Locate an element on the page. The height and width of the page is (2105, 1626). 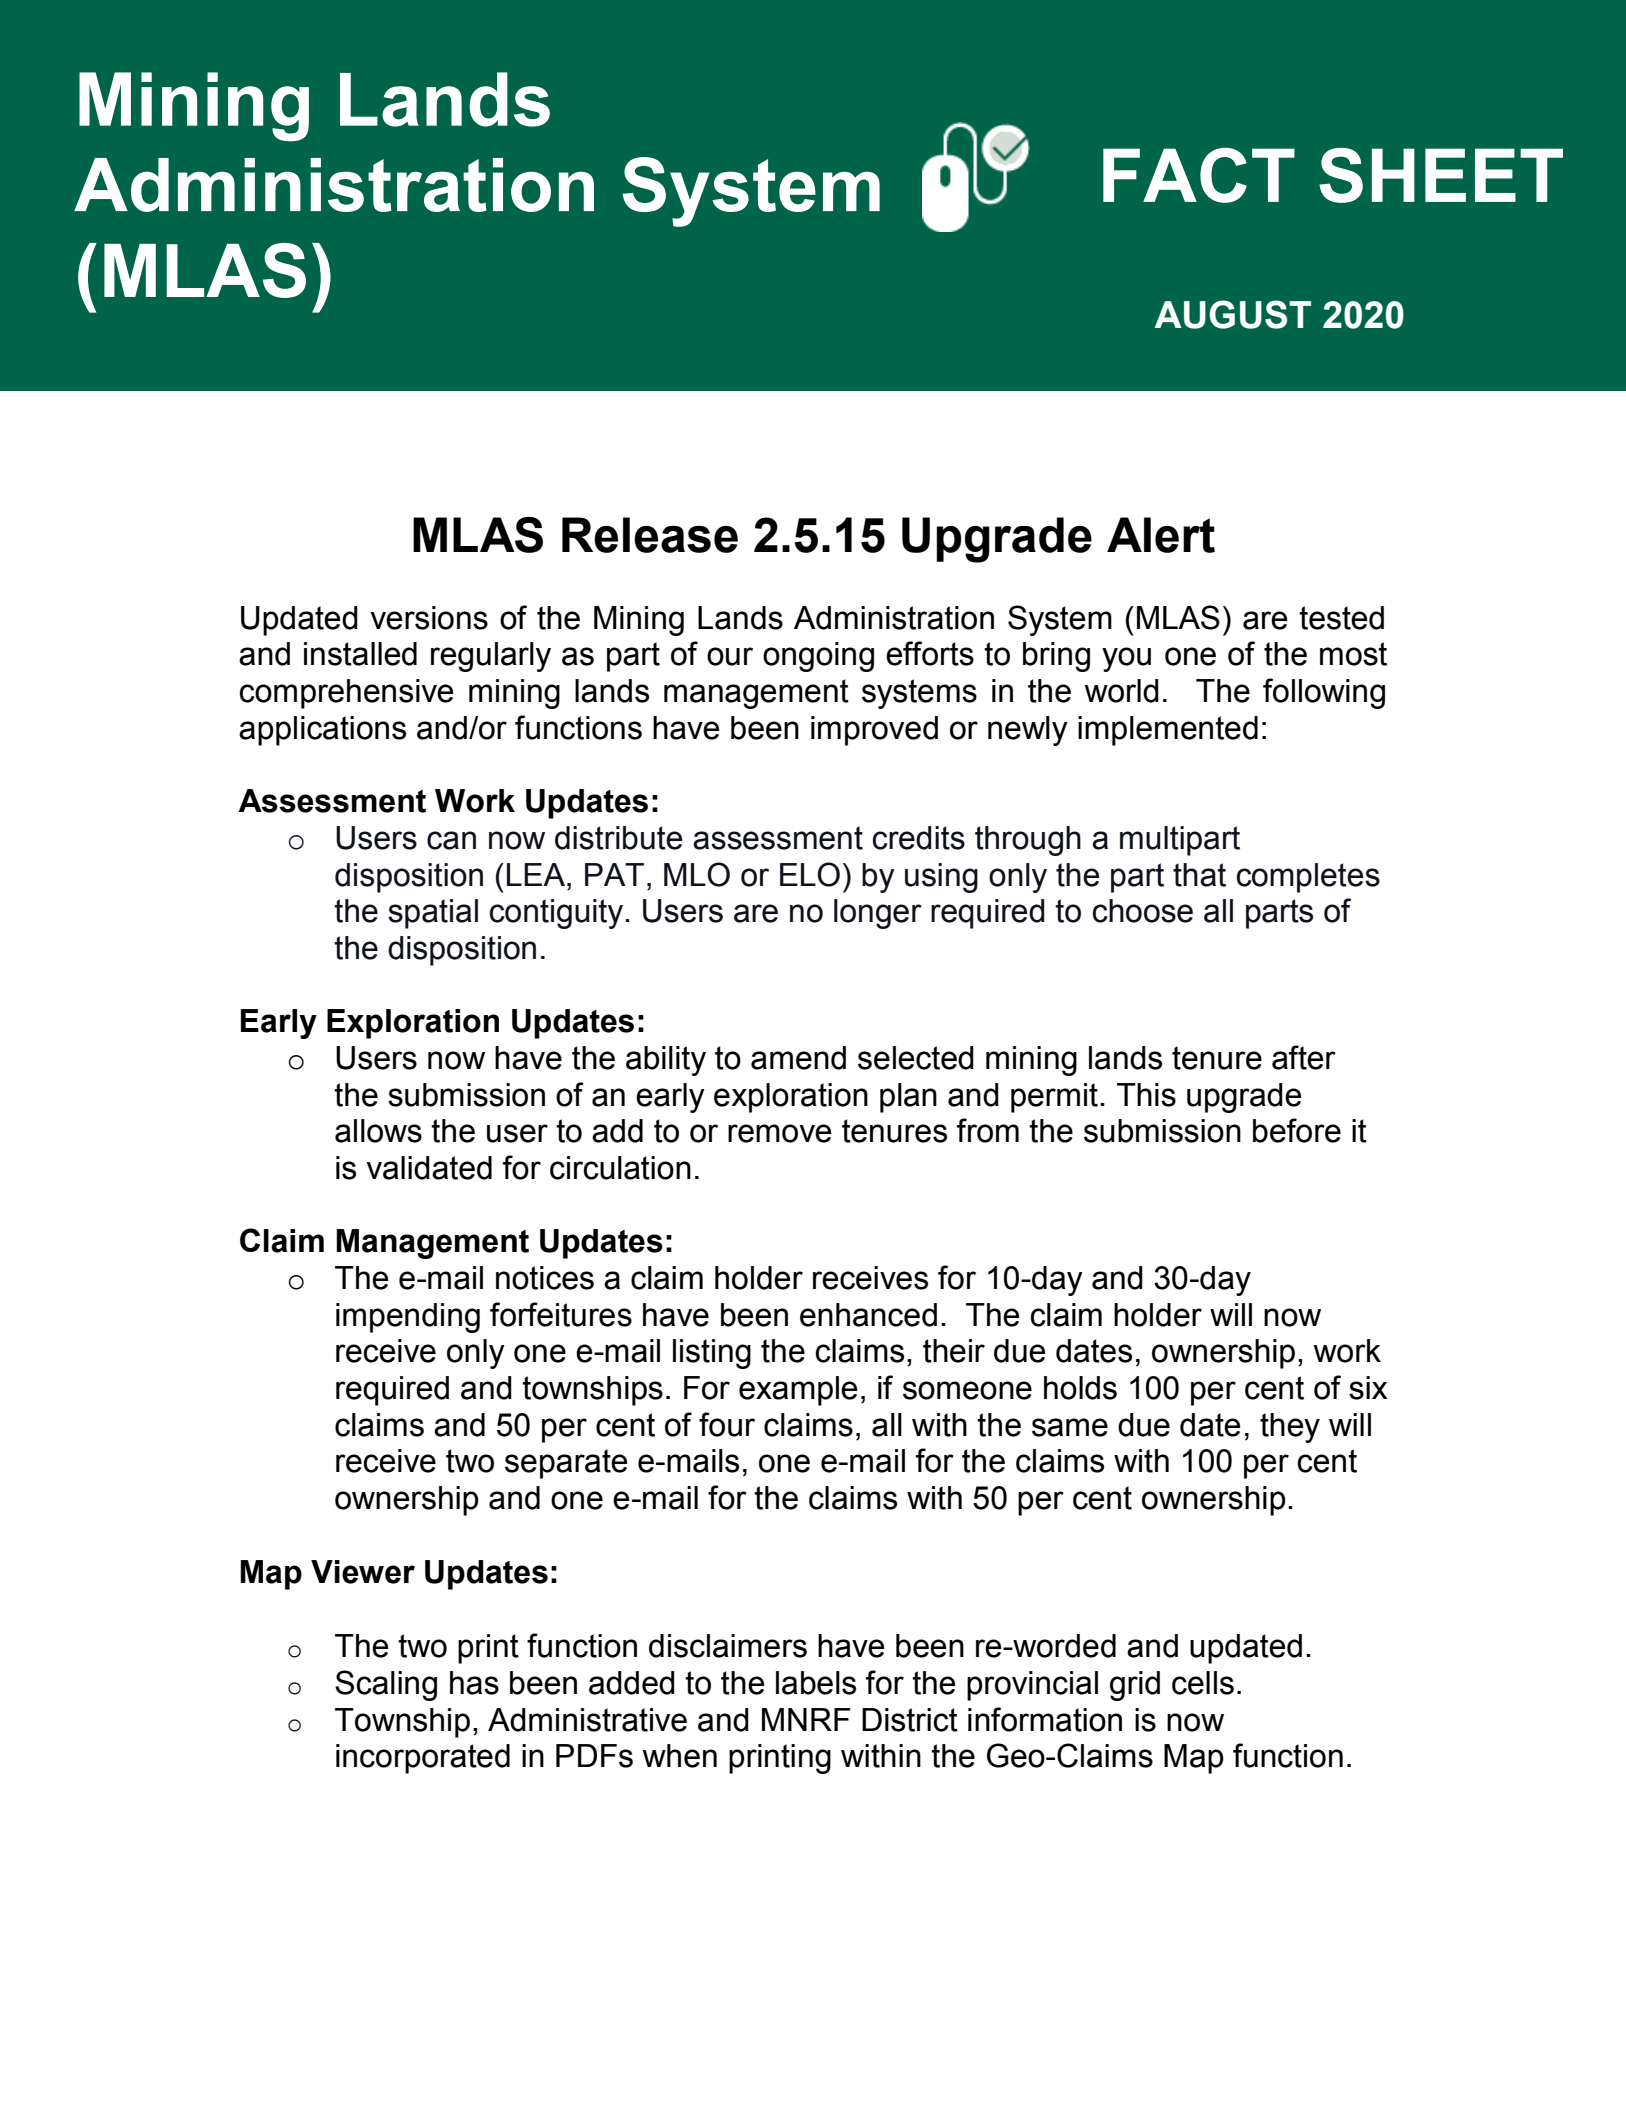
impending is located at coordinates (408, 1318).
